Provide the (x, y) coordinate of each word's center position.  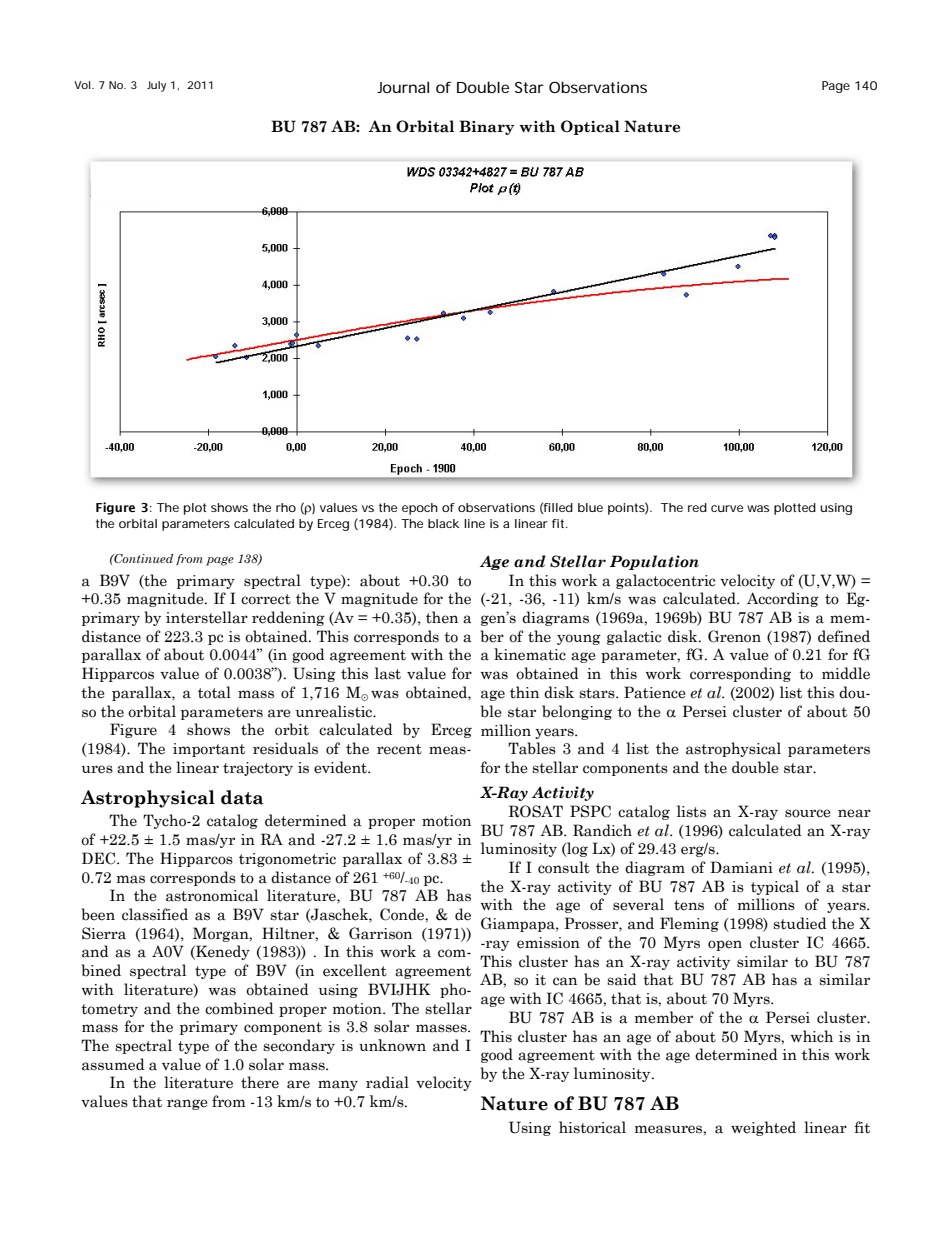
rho (286, 507)
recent (399, 749)
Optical (590, 127)
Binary (486, 127)
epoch (420, 509)
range (187, 1104)
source (808, 813)
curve (727, 508)
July (156, 86)
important (209, 750)
